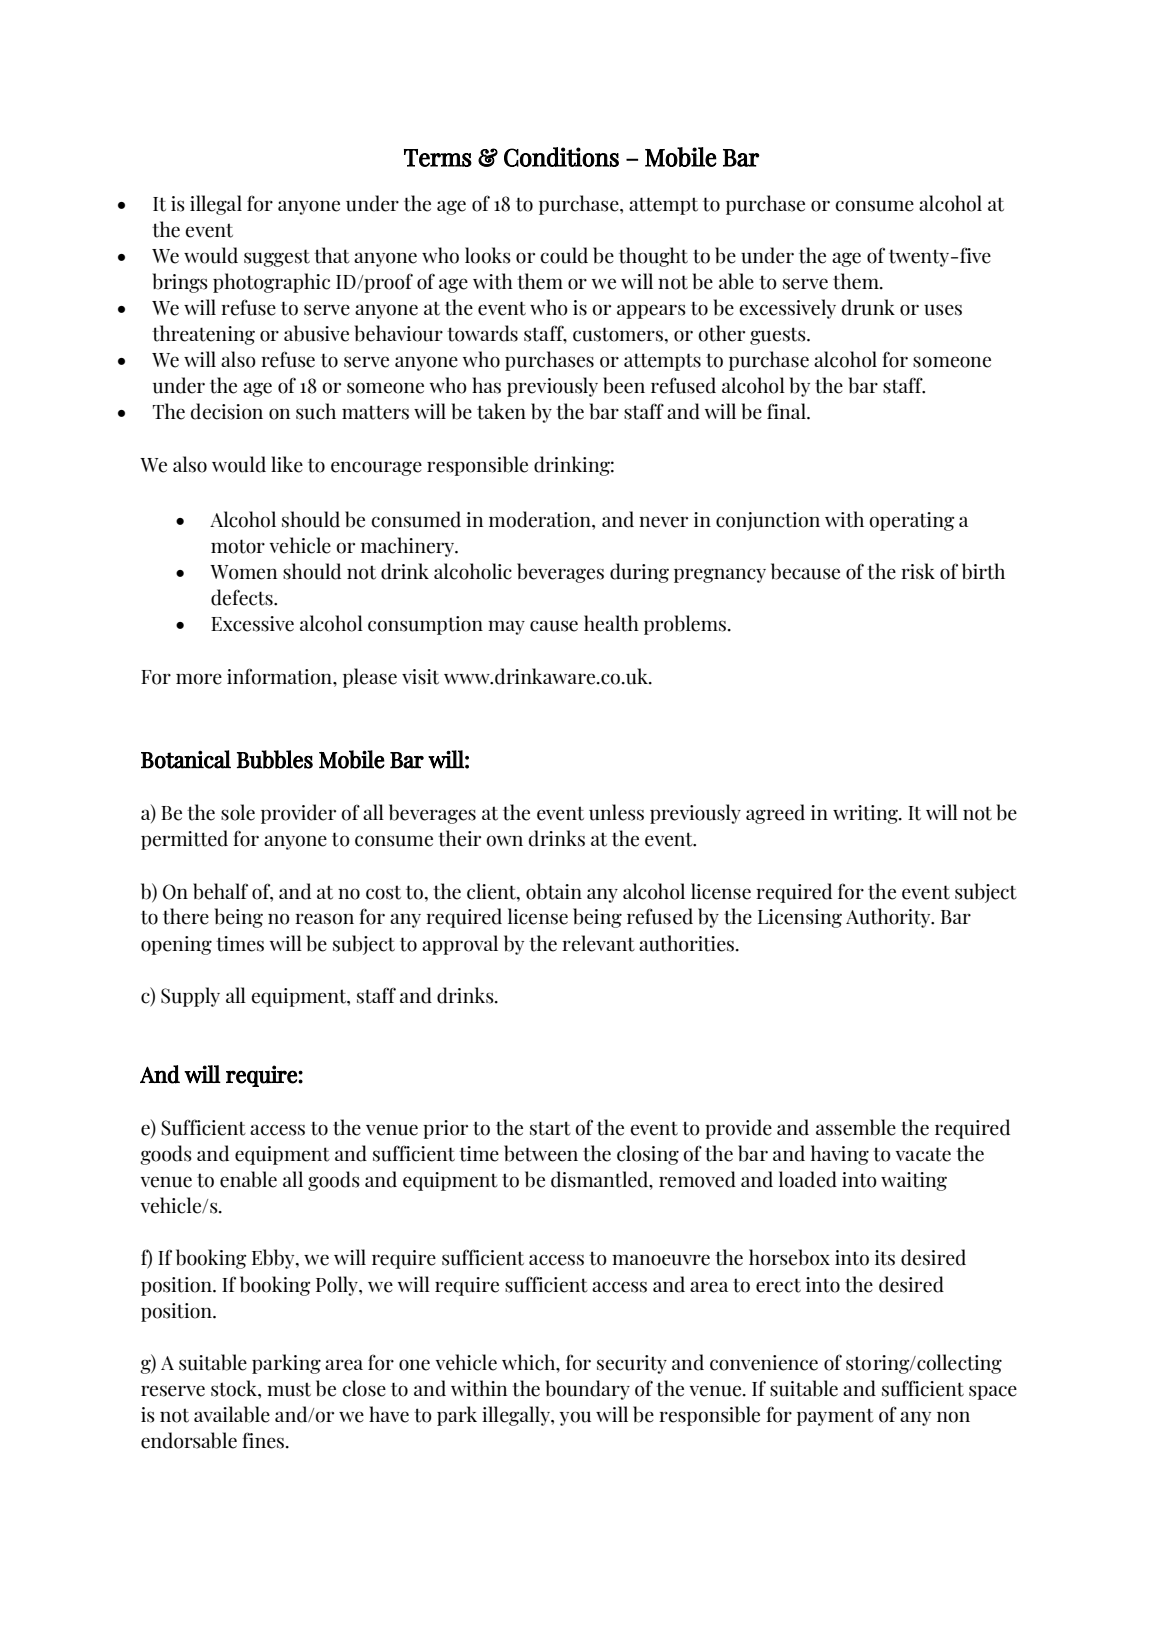  I want to click on non, so click(953, 1417).
